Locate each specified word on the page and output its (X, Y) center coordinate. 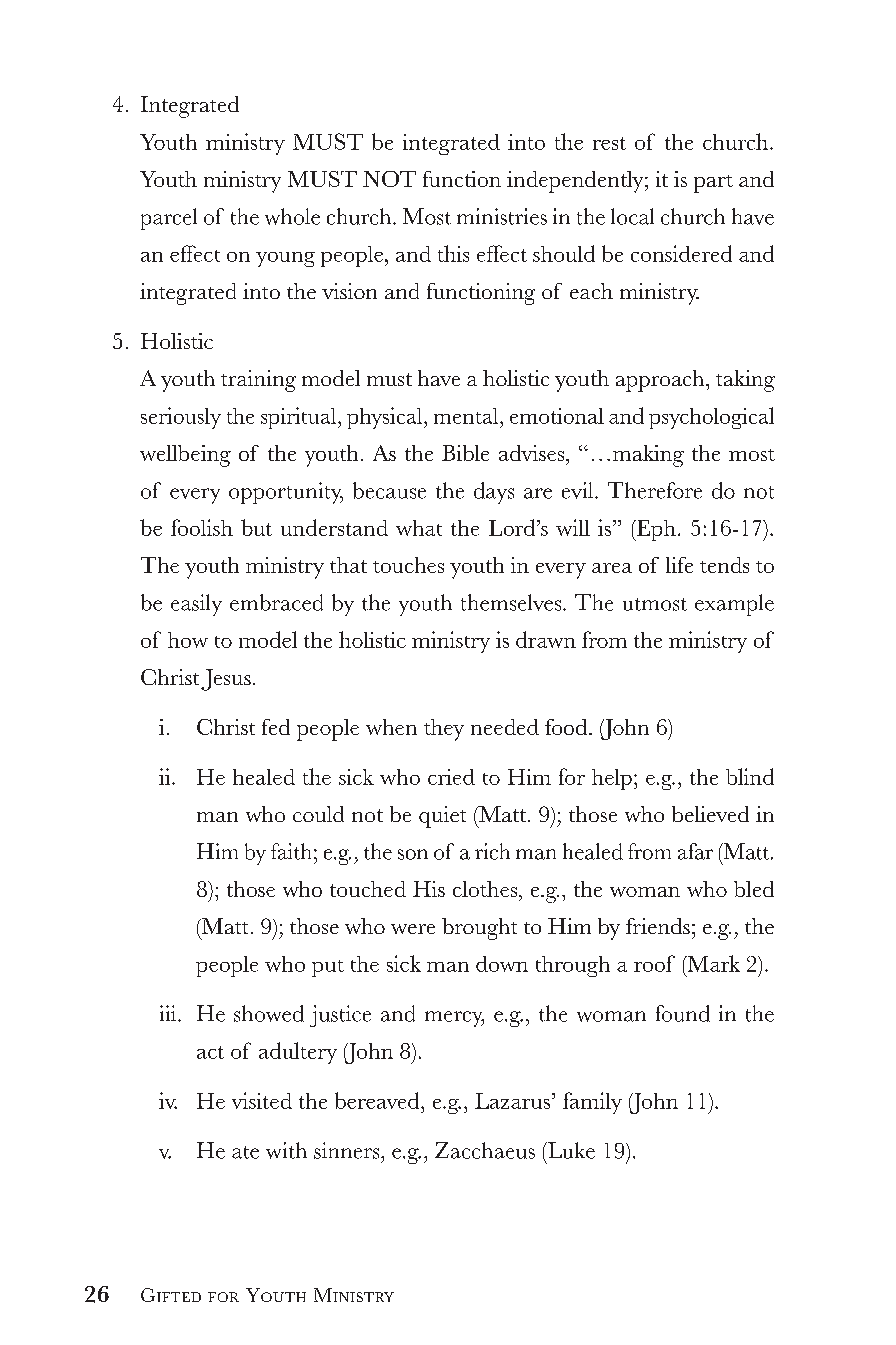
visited (262, 1100)
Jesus (226, 680)
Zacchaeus (485, 1150)
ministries (502, 216)
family (592, 1103)
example (734, 605)
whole (292, 216)
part (713, 184)
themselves (512, 602)
